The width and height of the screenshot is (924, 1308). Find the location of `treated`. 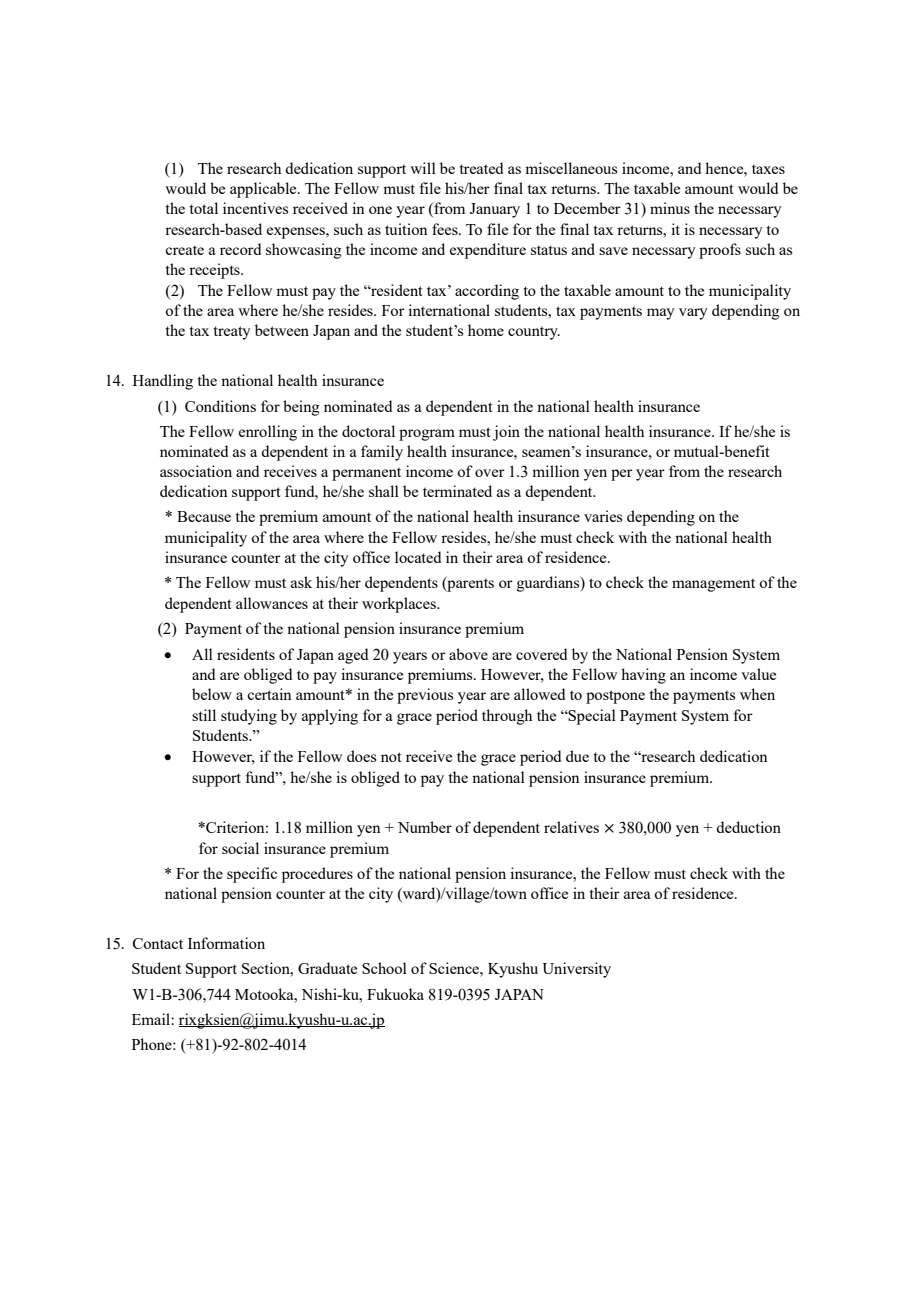

treated is located at coordinates (481, 168).
